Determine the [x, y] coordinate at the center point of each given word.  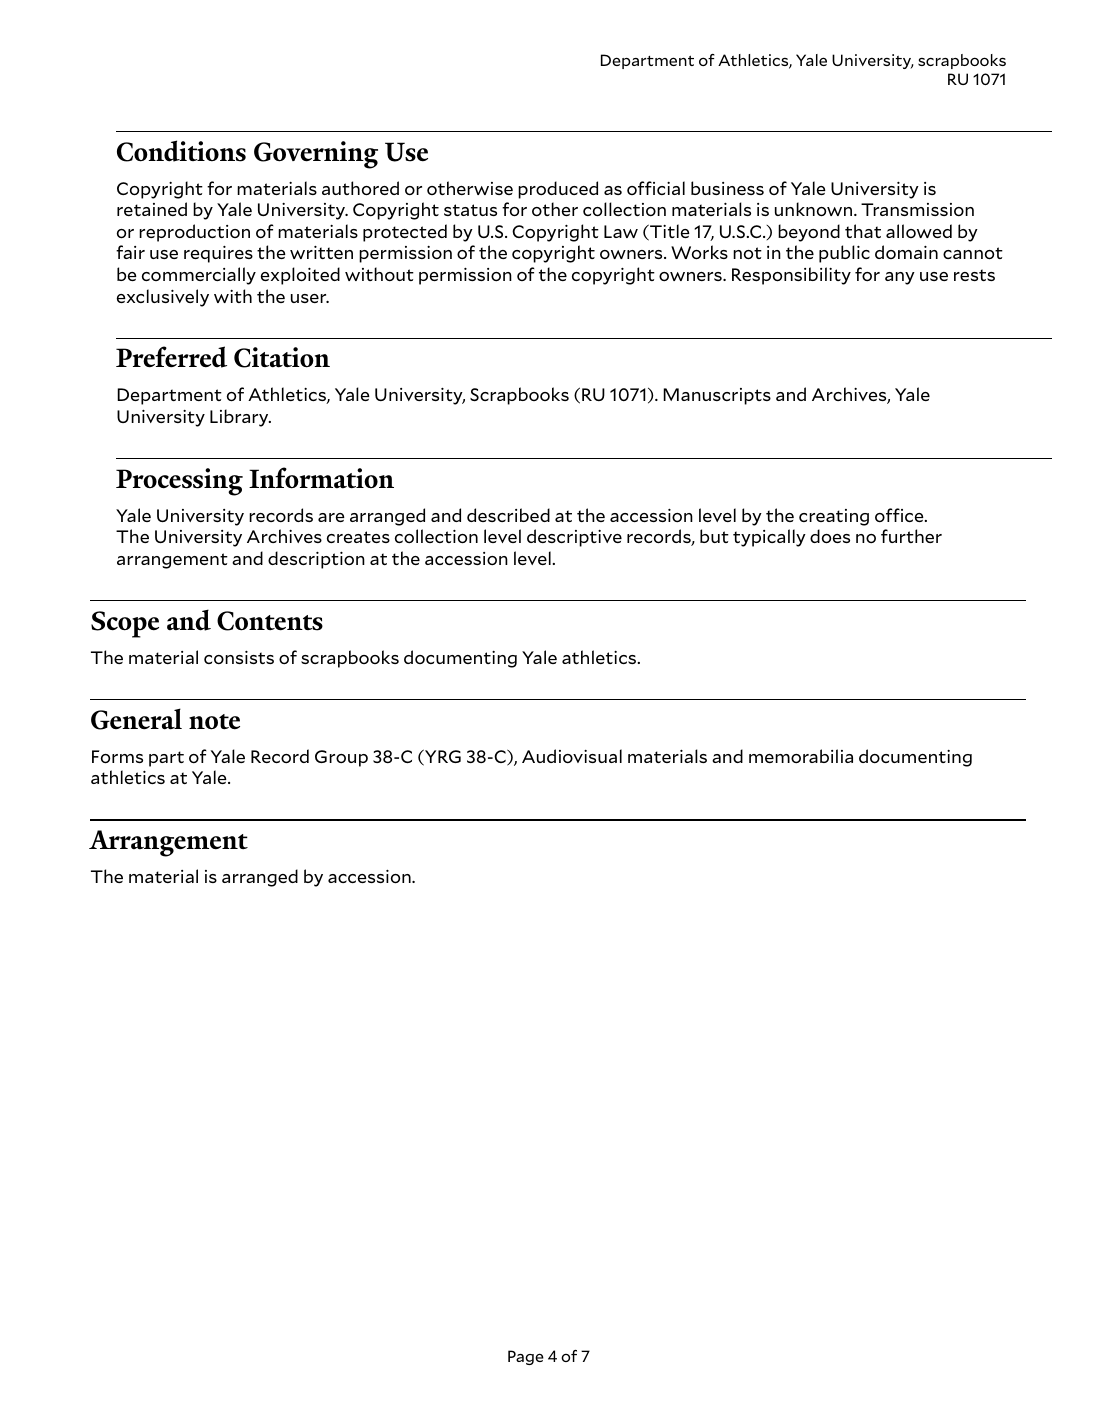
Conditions [181, 151]
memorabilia [801, 756]
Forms [117, 757]
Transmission [917, 209]
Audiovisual [572, 756]
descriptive [574, 538]
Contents [270, 621]
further [911, 536]
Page [526, 1357]
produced [558, 190]
